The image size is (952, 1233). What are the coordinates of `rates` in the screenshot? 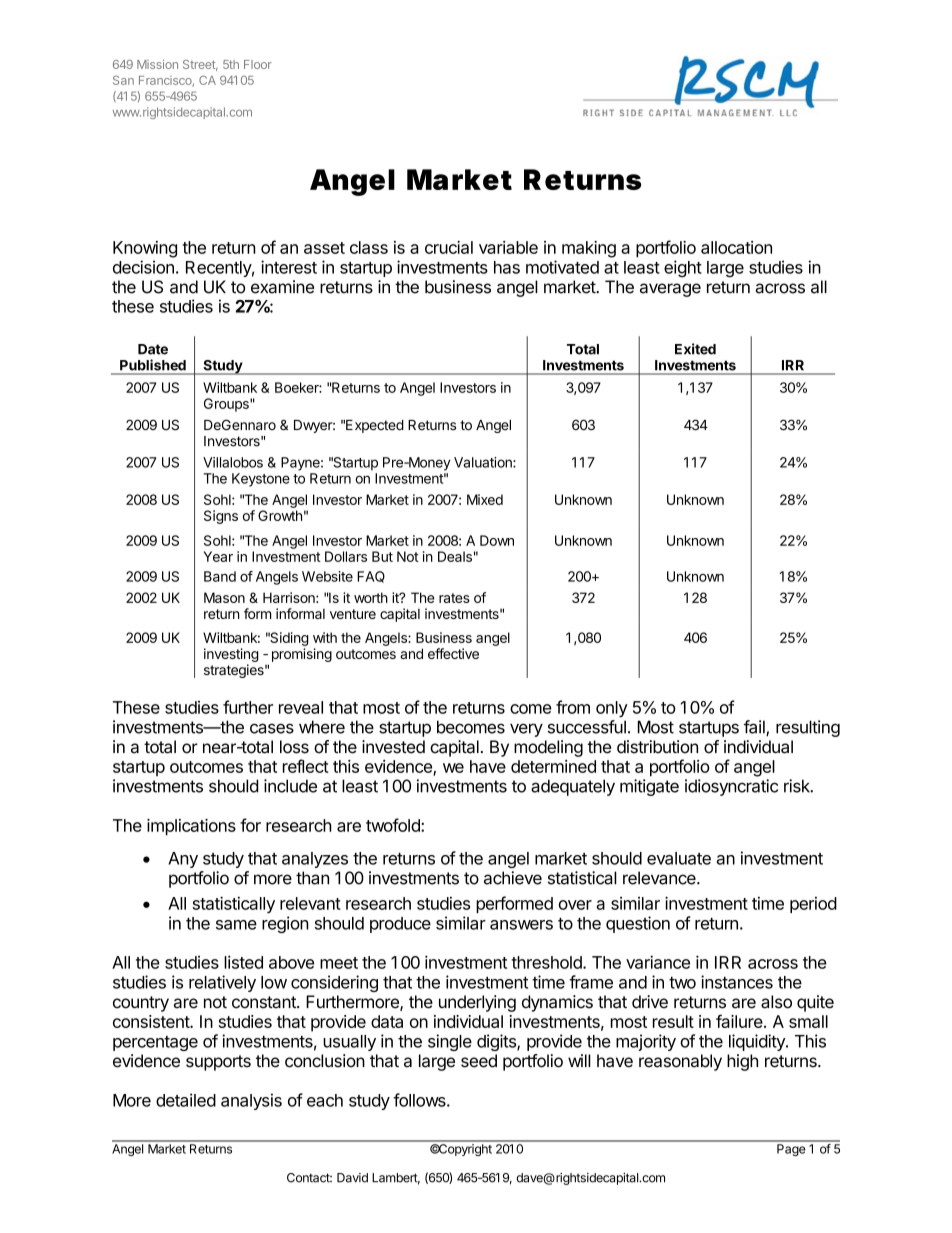 It's located at (454, 598).
